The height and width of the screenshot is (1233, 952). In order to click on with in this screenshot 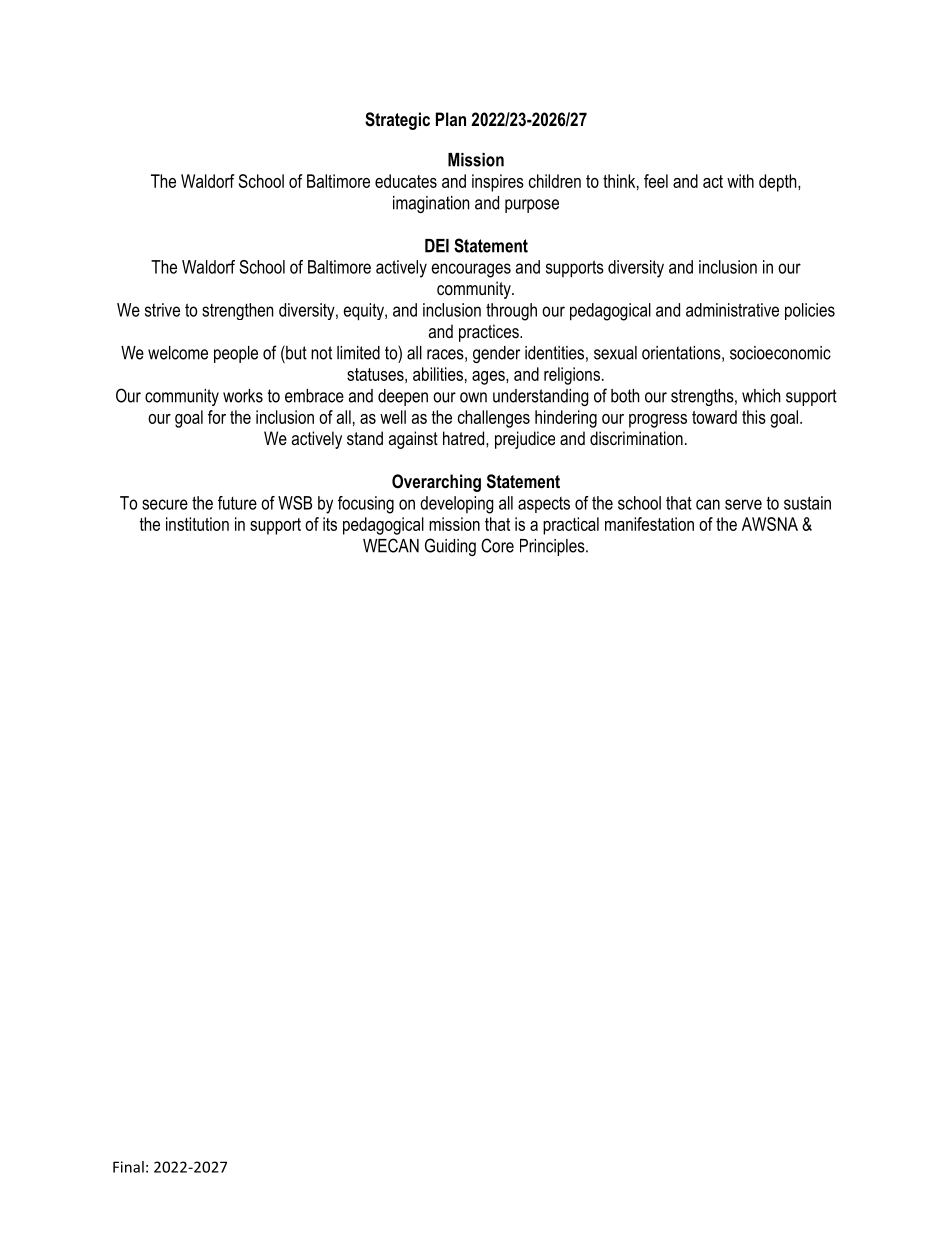, I will do `click(740, 181)`.
